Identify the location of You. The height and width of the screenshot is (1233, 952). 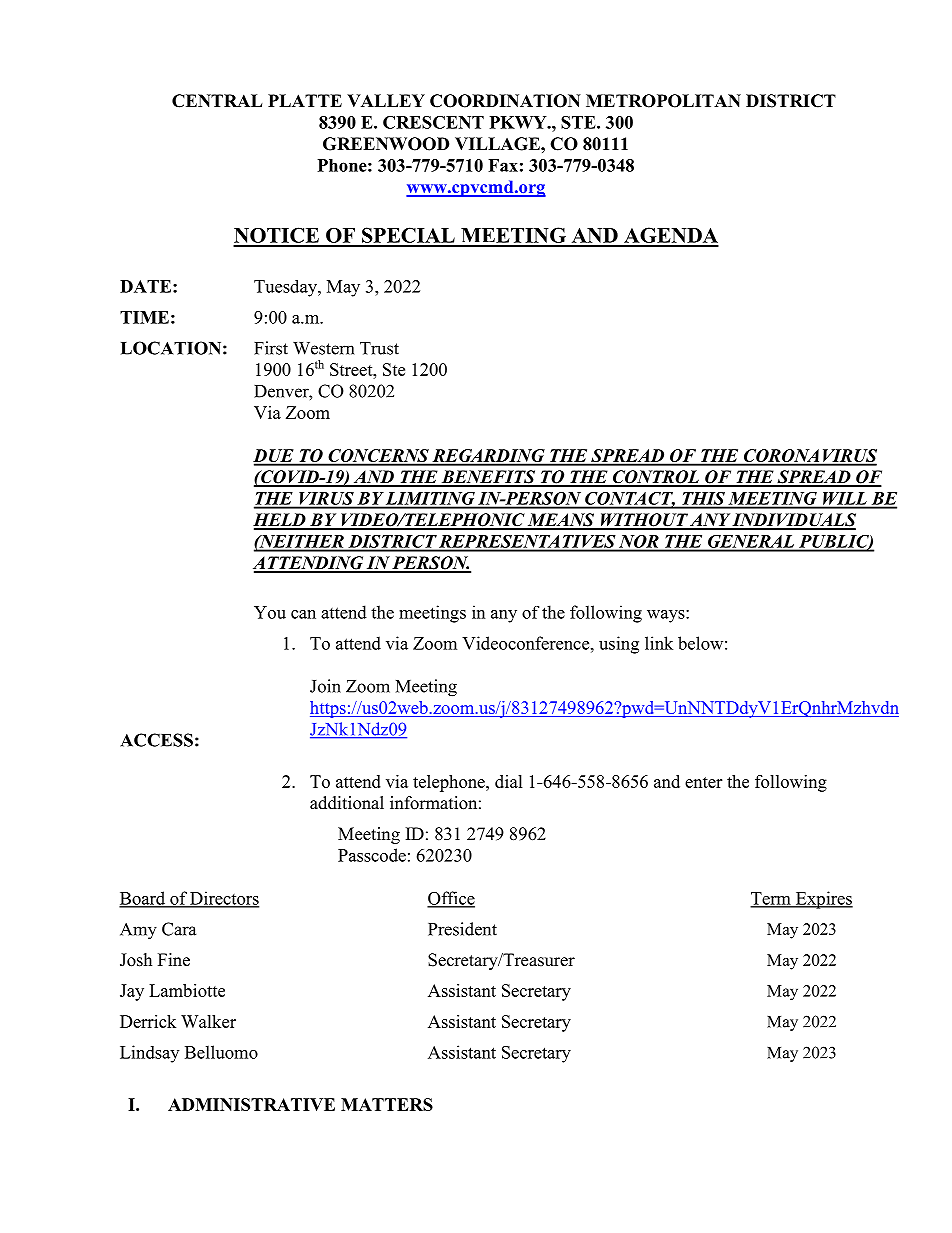
(270, 612).
